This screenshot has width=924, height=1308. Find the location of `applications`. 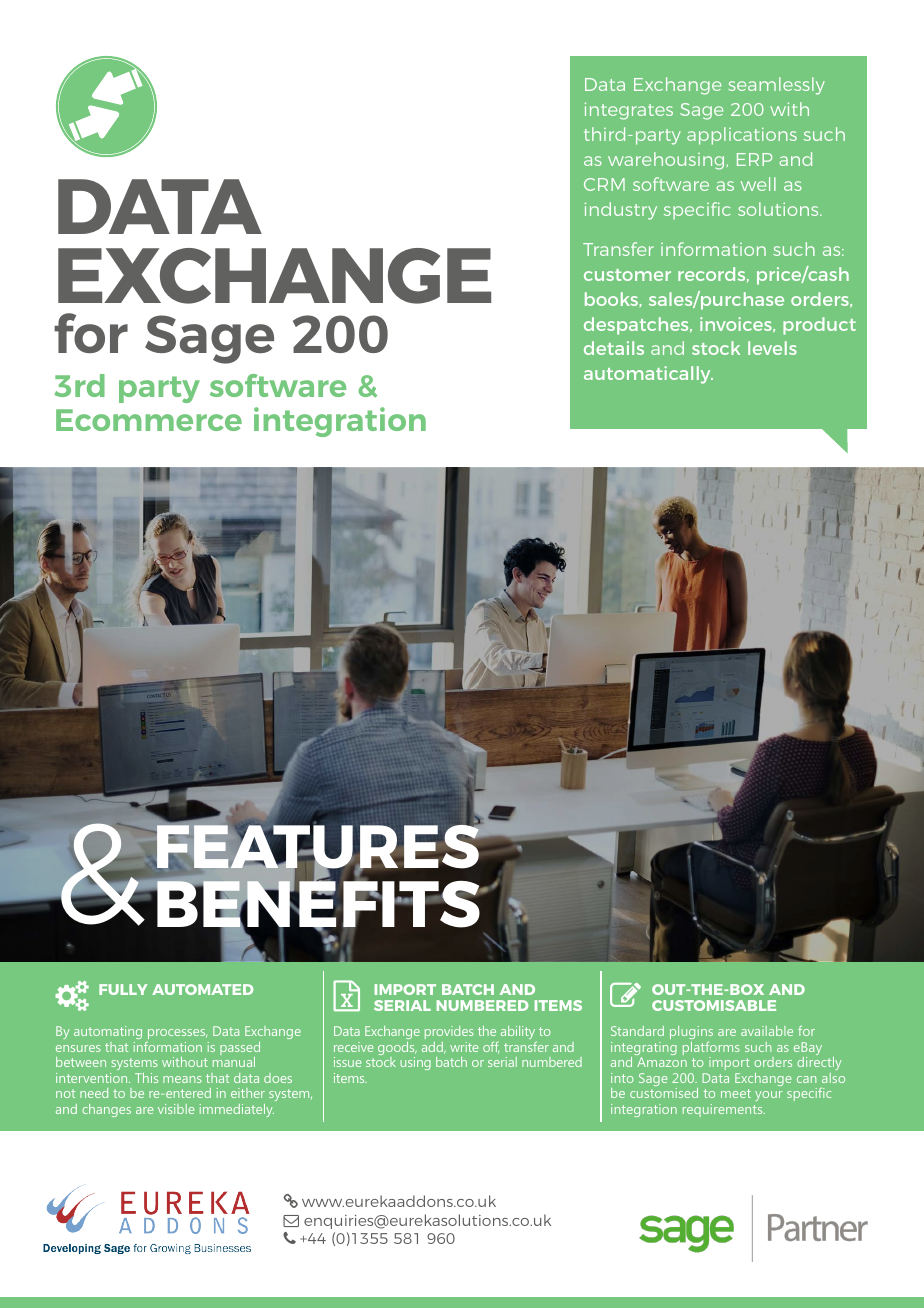

applications is located at coordinates (742, 136).
